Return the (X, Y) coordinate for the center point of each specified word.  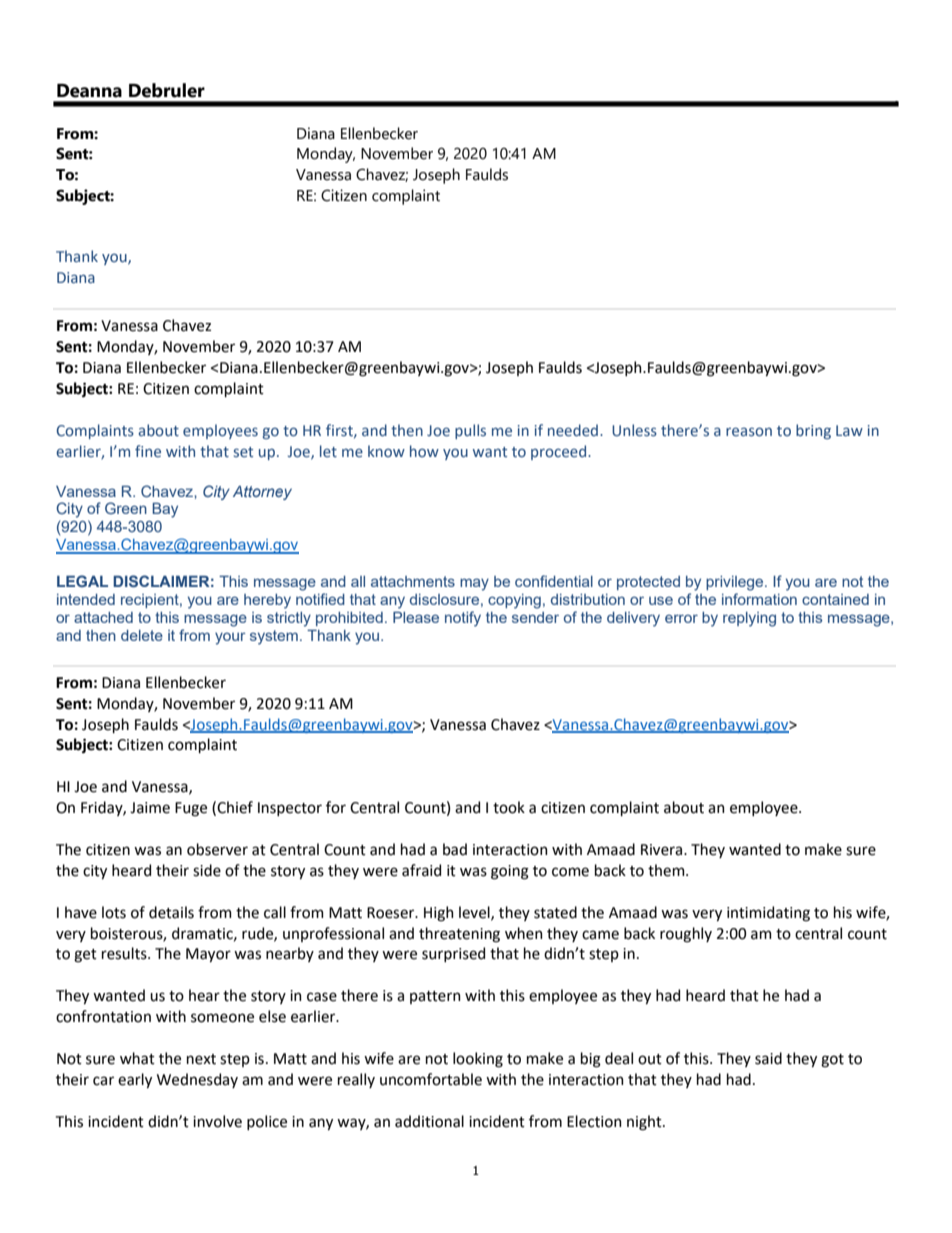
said (768, 1058)
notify (463, 619)
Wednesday (197, 1080)
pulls (470, 431)
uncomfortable (431, 1079)
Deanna (89, 91)
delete (142, 635)
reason (749, 431)
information (759, 599)
